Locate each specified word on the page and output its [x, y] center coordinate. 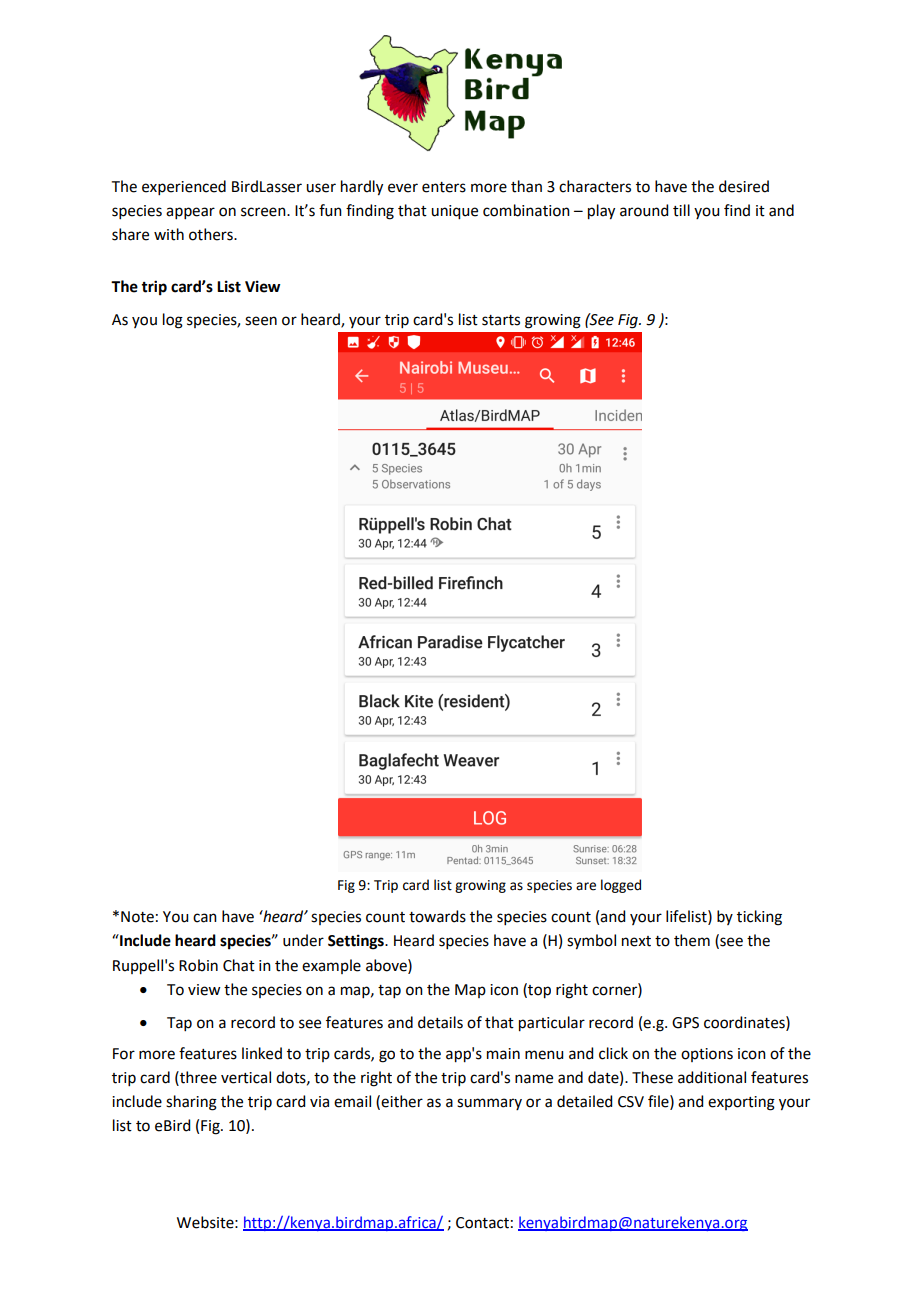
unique [454, 212]
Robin [198, 965]
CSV [631, 1102]
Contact [482, 1223]
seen [261, 321]
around [644, 210]
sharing [191, 1103]
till [681, 210]
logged [621, 886]
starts [501, 320]
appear [190, 213]
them [692, 940]
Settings [357, 942]
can [205, 918]
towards [437, 916]
